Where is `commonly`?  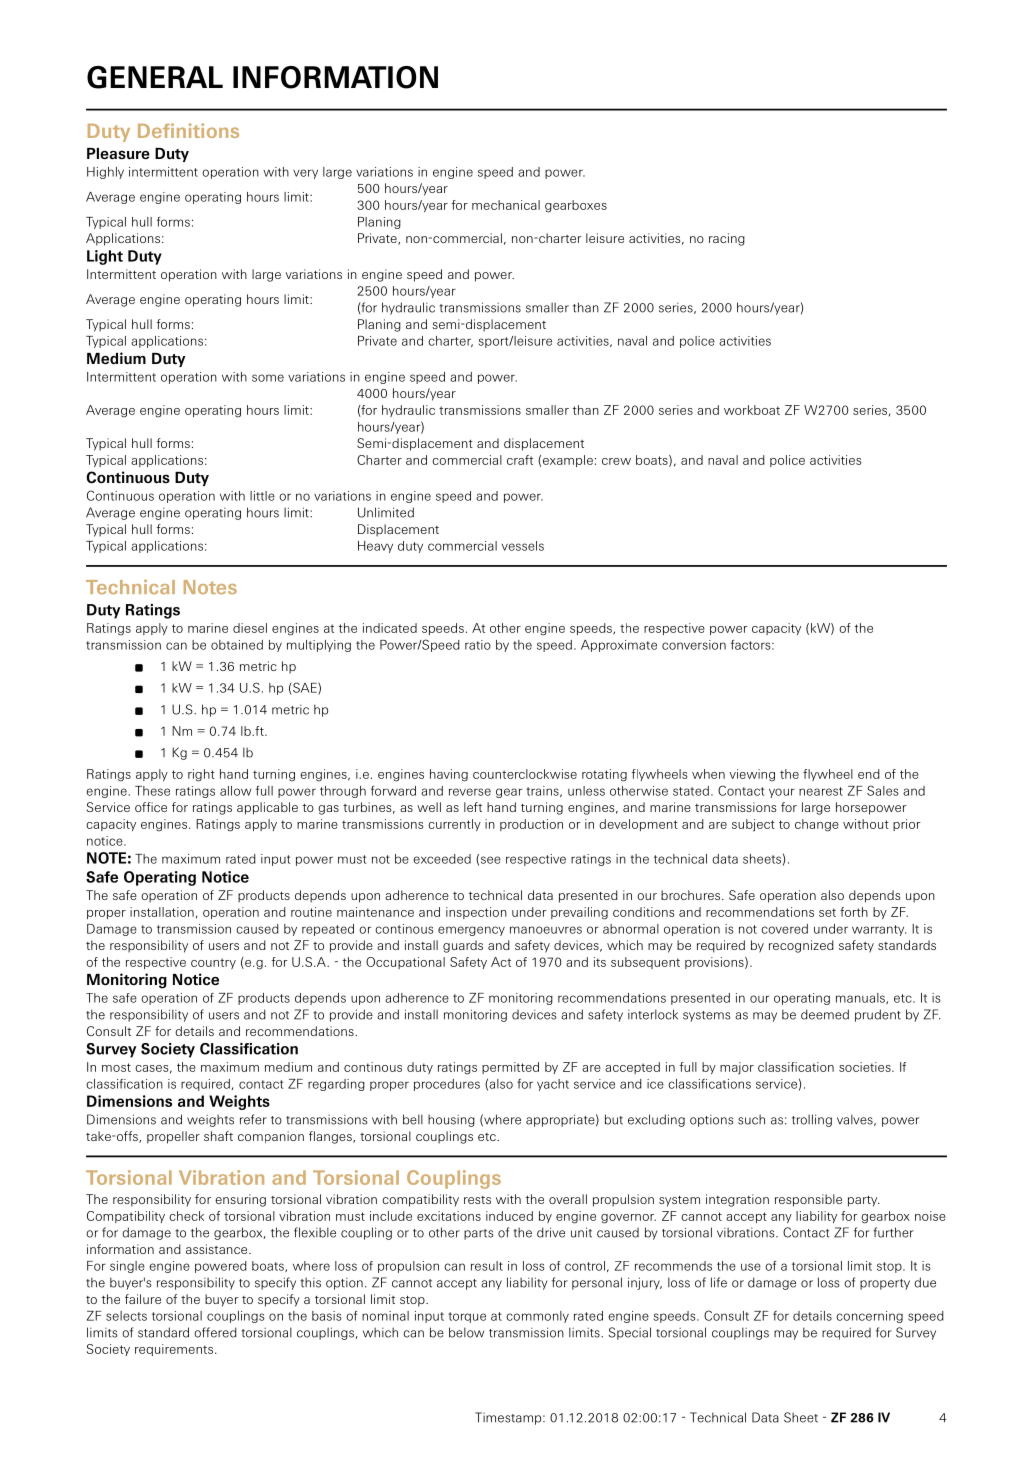
commonly is located at coordinates (537, 1317).
